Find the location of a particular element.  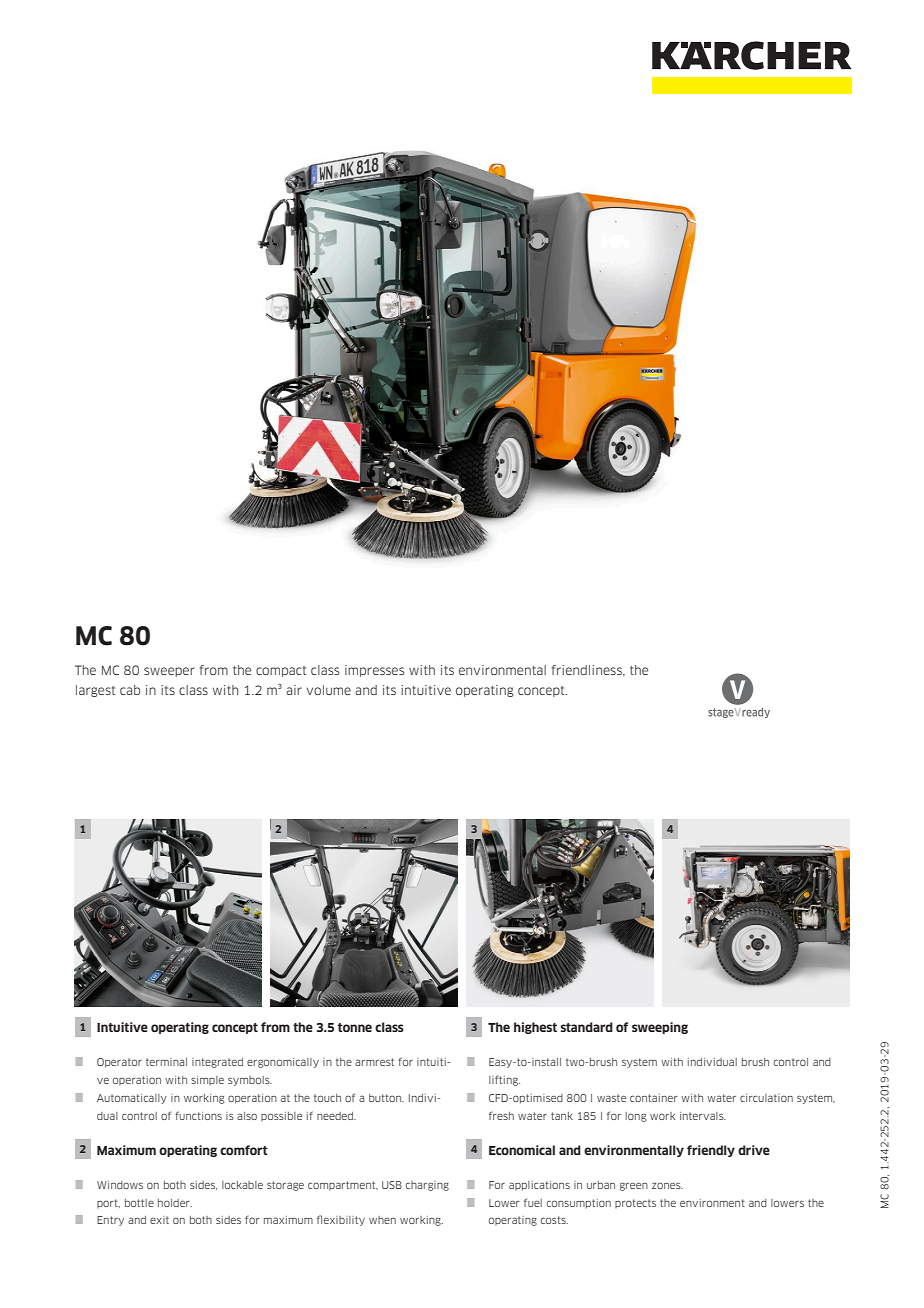

armrest is located at coordinates (374, 1062).
